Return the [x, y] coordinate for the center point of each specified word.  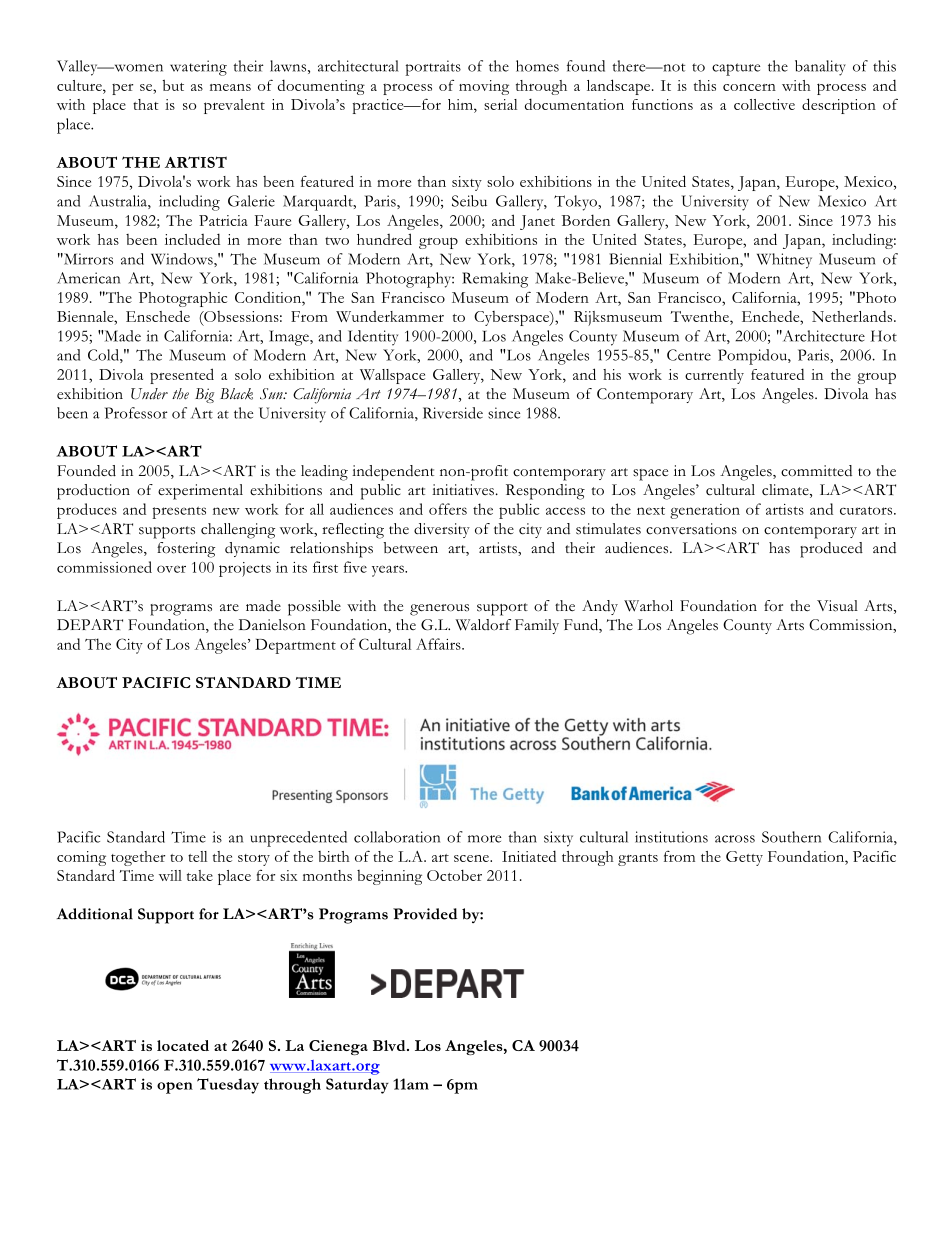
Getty [744, 858]
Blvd [390, 1045]
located [183, 1045]
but [173, 85]
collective [764, 104]
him [461, 104]
